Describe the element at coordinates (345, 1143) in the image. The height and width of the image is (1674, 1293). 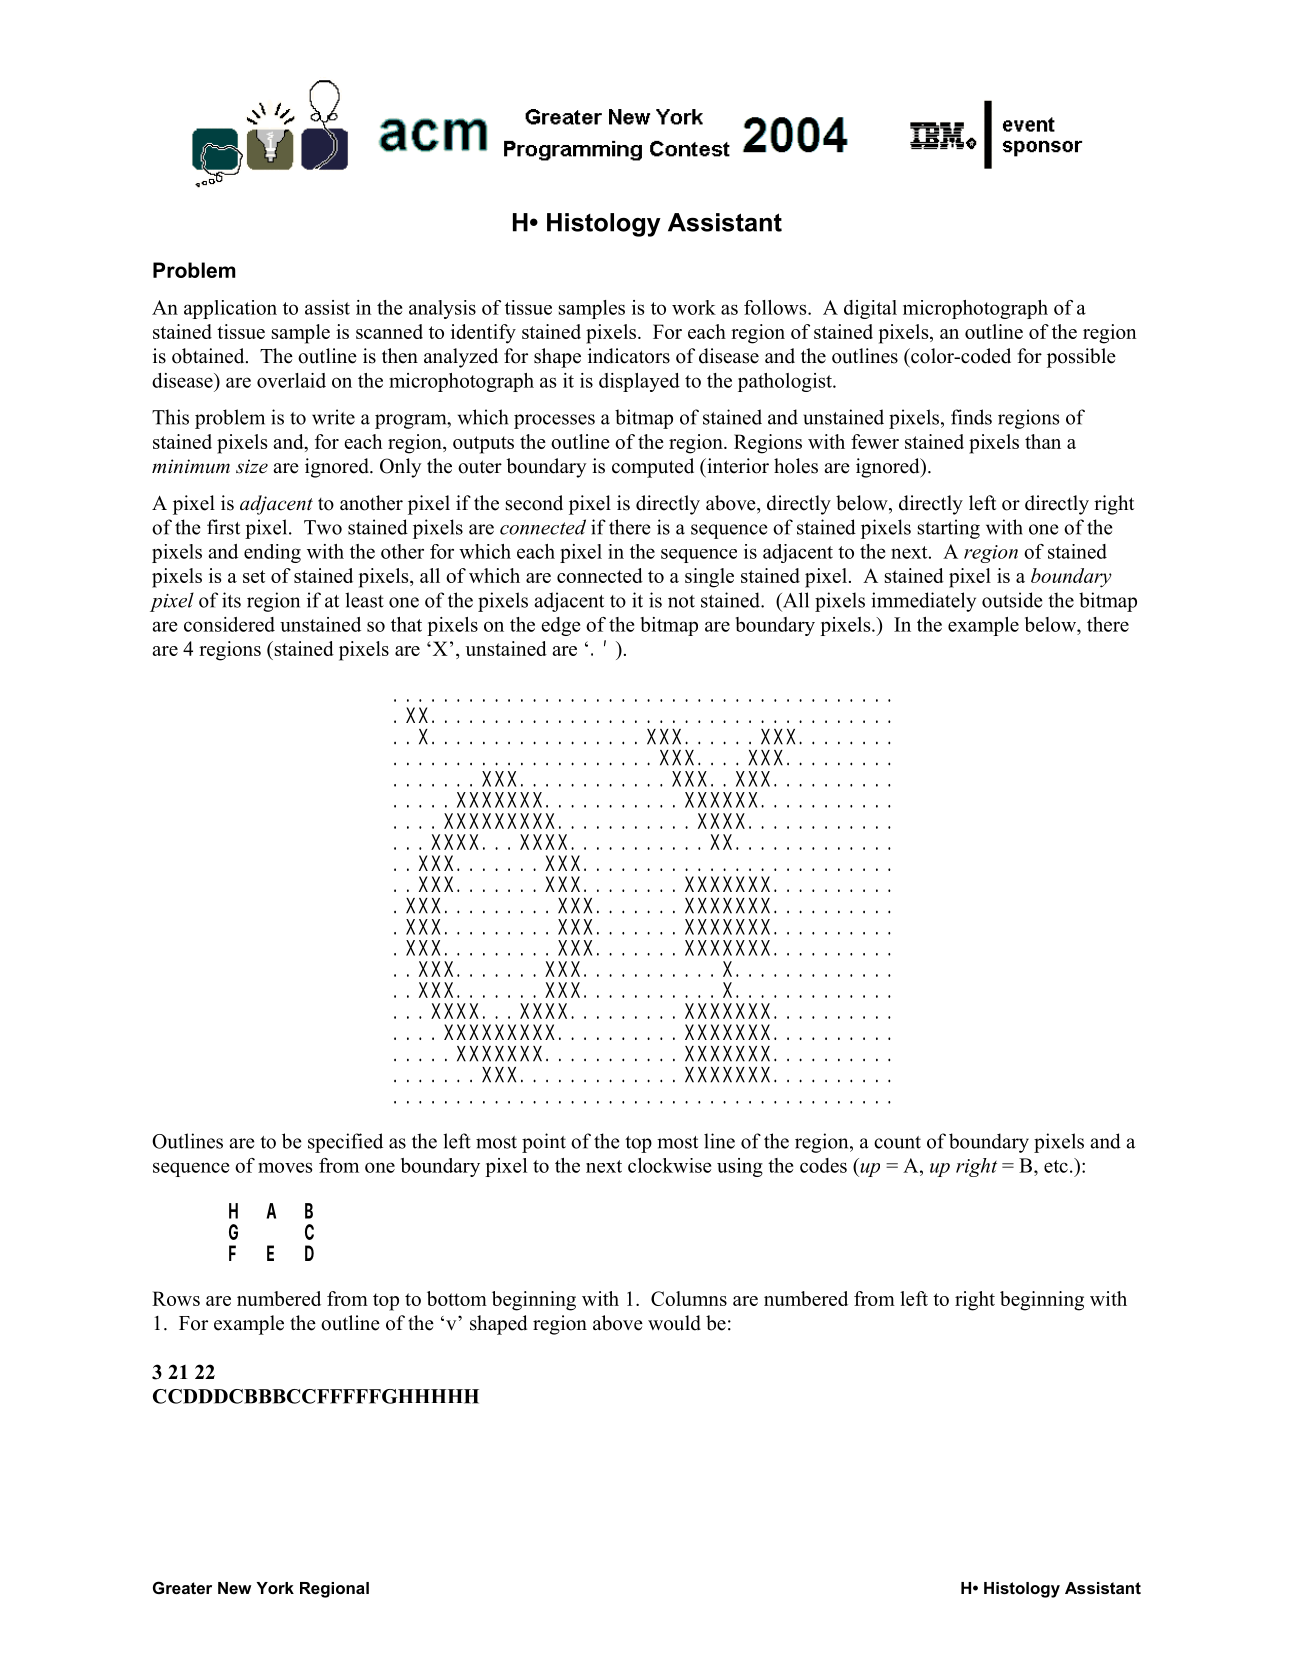
I see `specified` at that location.
